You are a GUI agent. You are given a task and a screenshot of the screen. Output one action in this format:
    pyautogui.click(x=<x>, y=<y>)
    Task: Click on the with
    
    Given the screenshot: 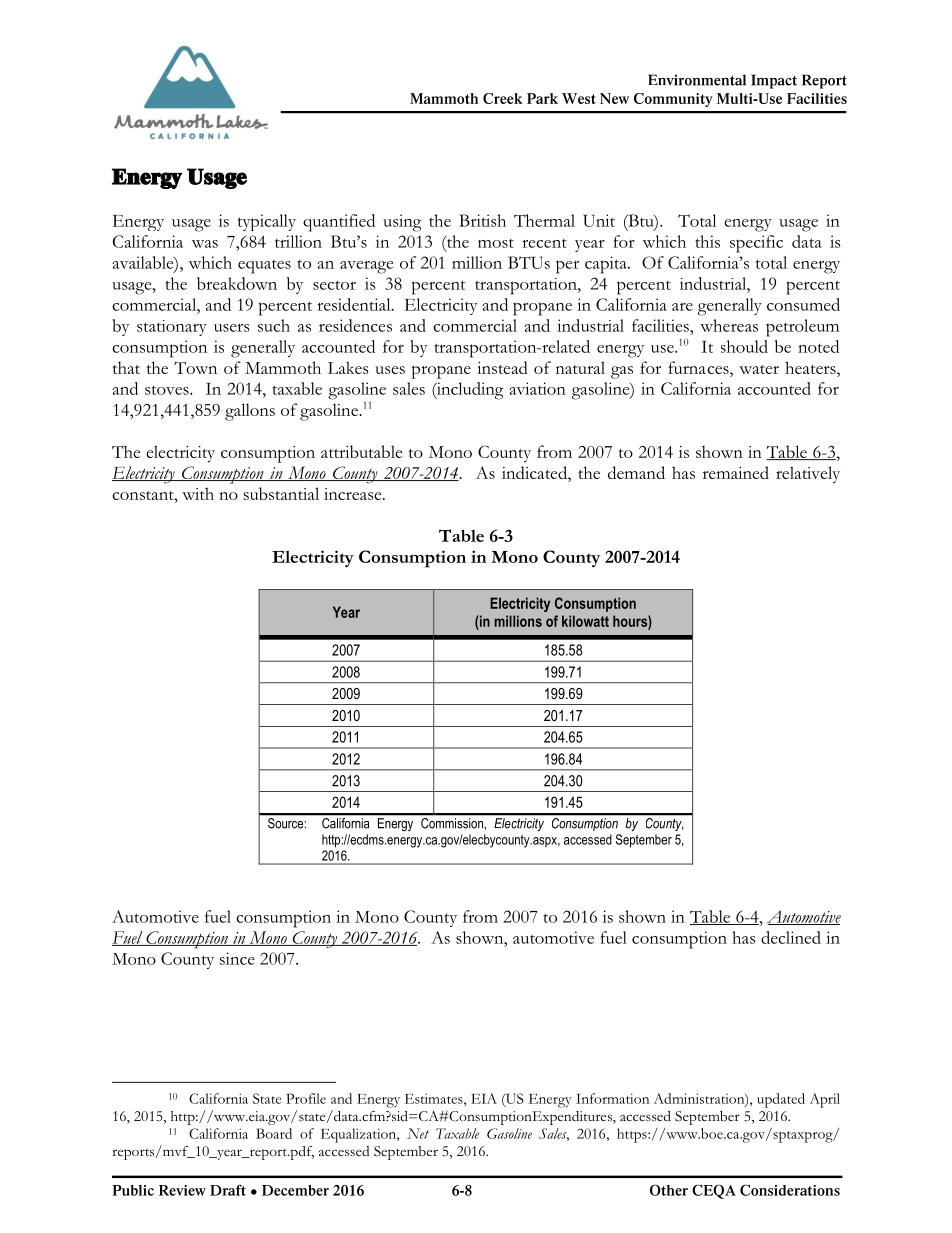 What is the action you would take?
    pyautogui.click(x=198, y=493)
